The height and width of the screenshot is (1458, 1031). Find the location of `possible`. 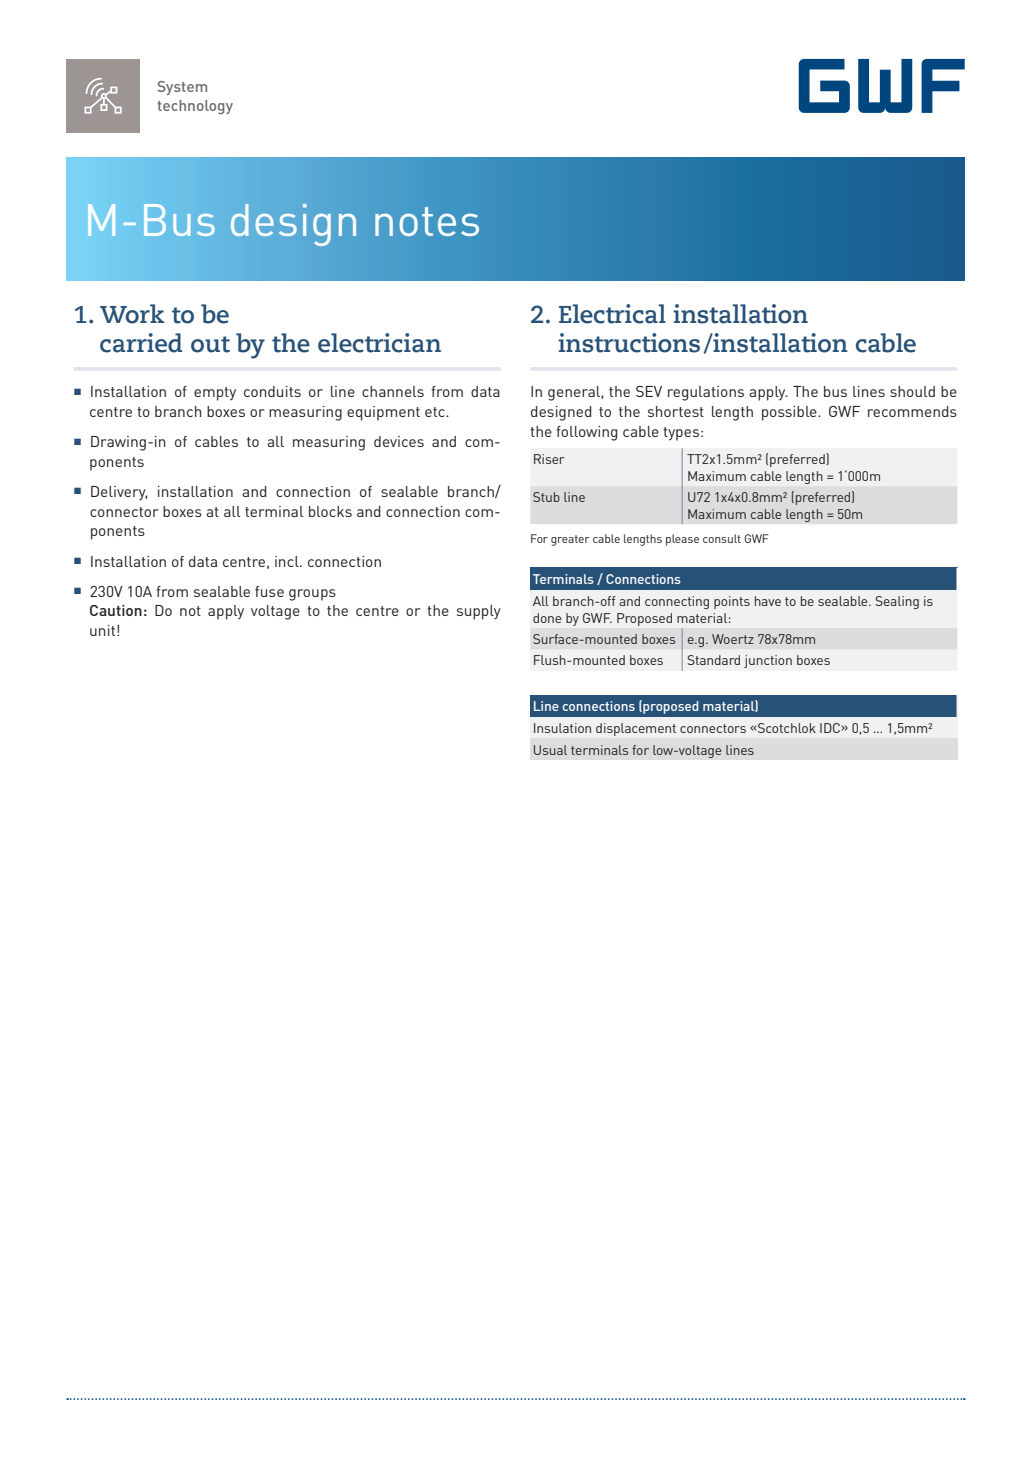

possible is located at coordinates (790, 413).
